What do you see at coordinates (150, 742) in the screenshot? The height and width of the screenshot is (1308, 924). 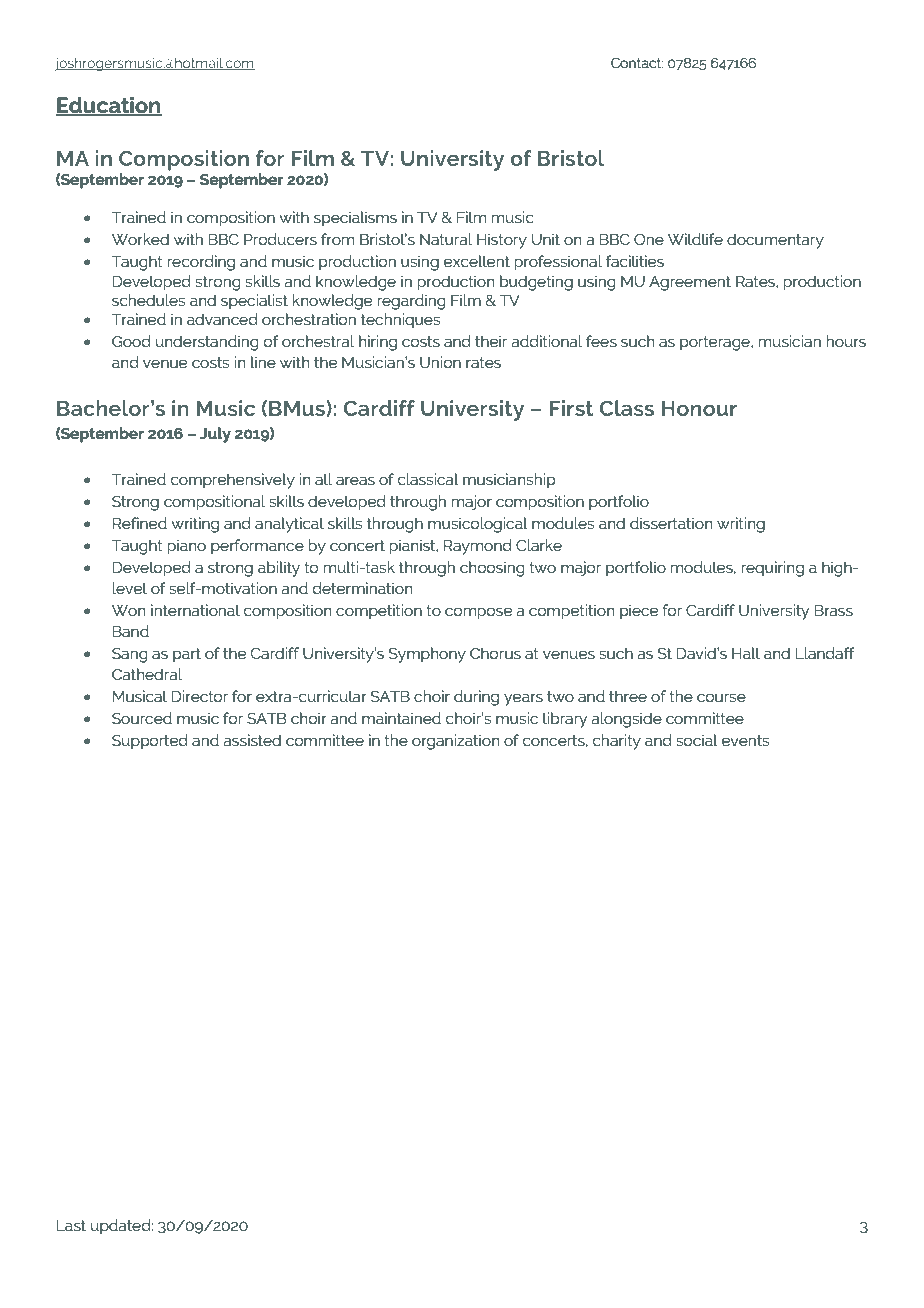 I see `Supported` at bounding box center [150, 742].
